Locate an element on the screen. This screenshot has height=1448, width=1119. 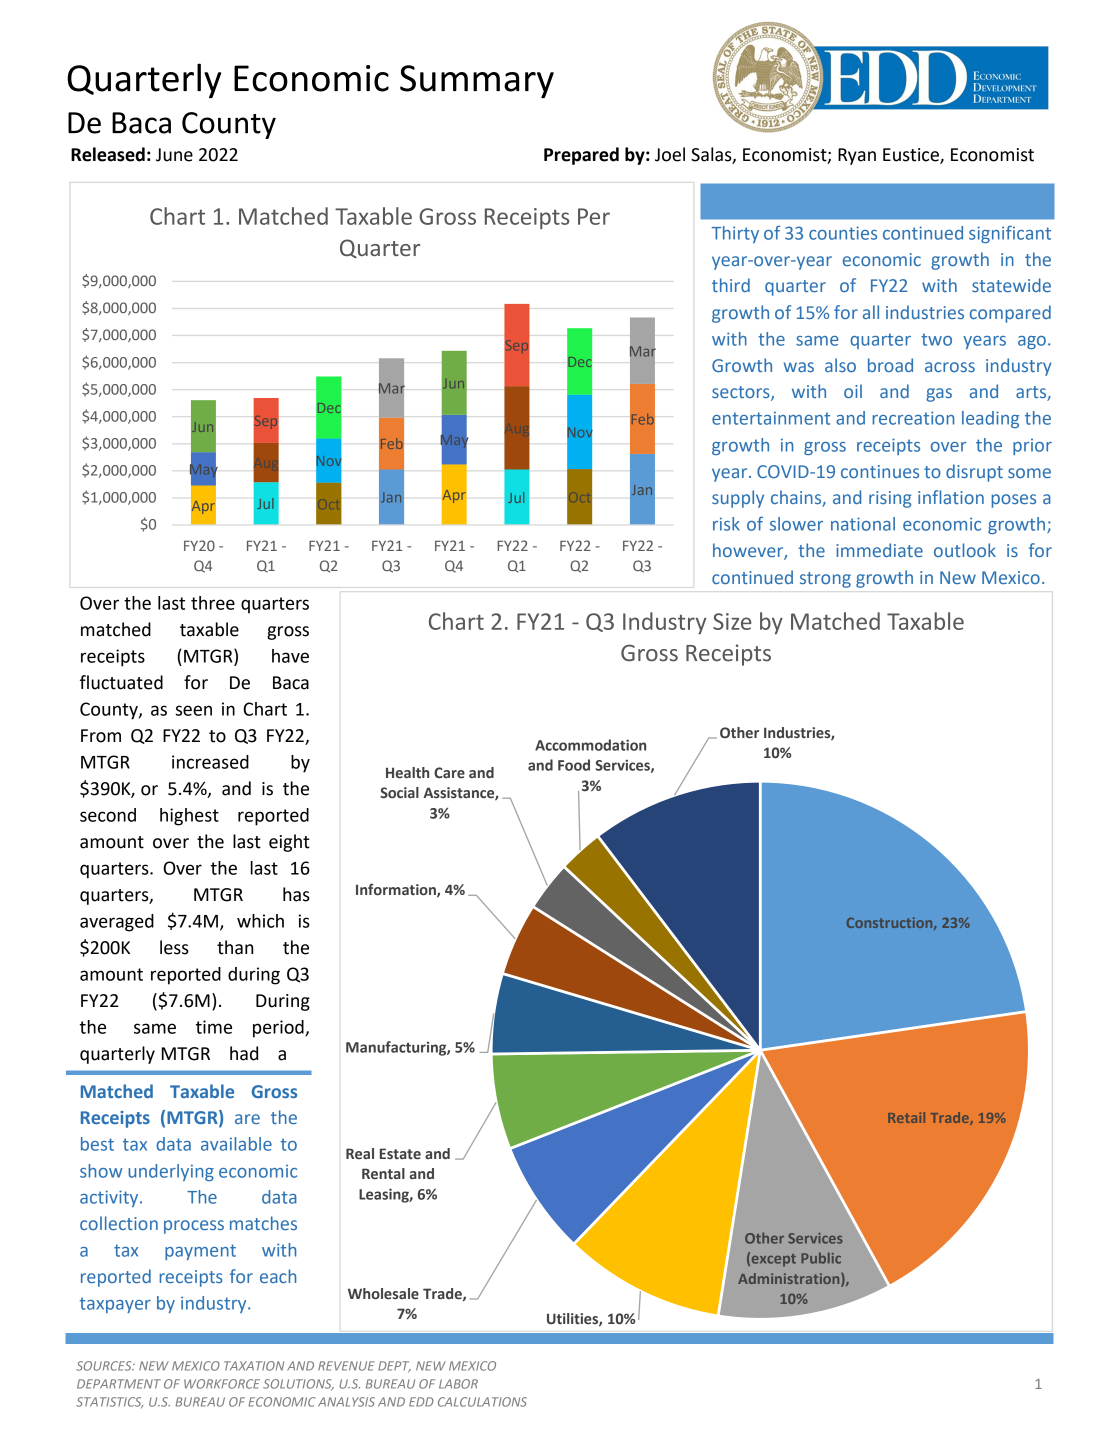
strong is located at coordinates (825, 580).
